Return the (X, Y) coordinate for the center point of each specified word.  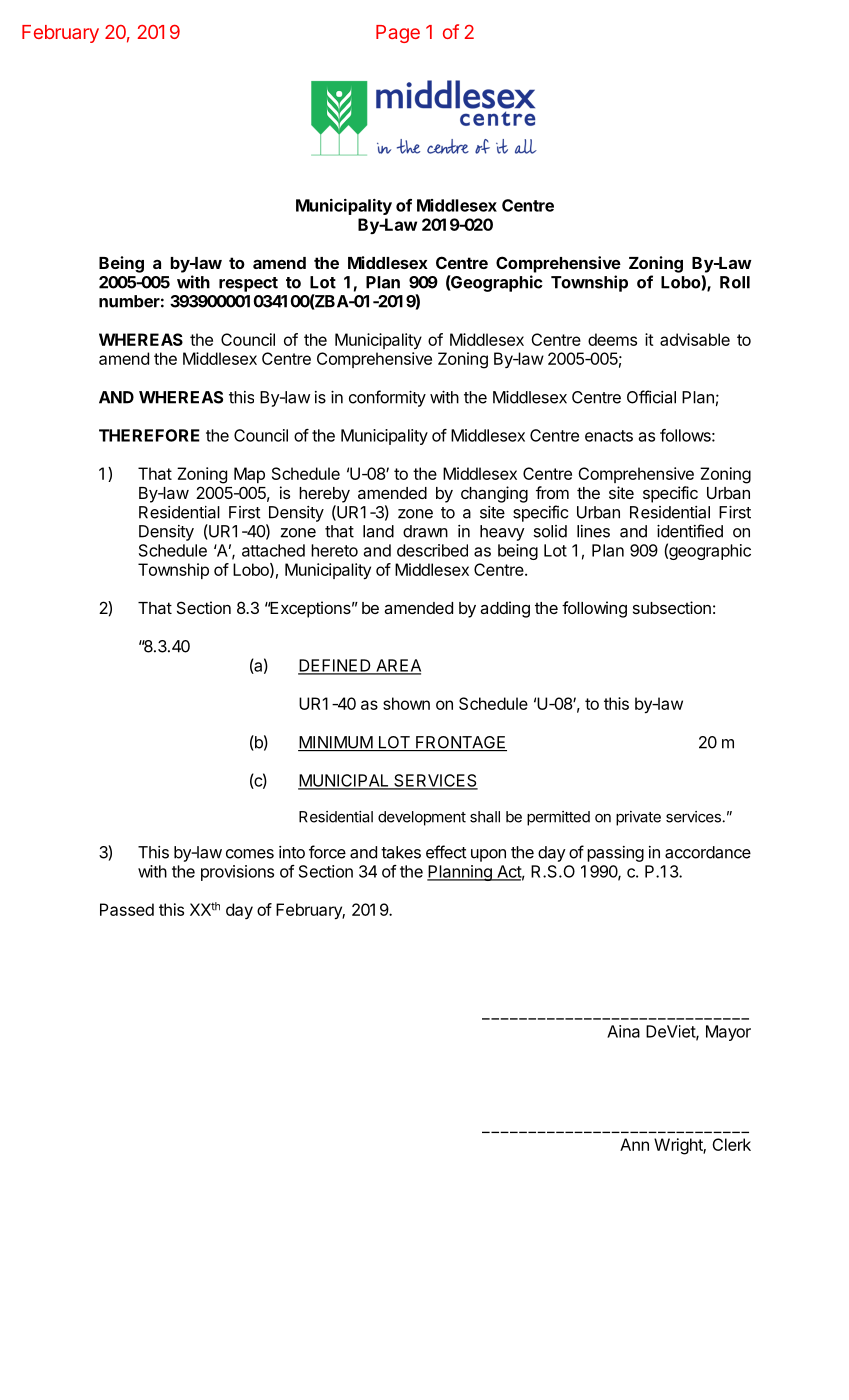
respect (248, 284)
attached (273, 550)
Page (398, 34)
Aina (623, 1031)
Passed (127, 909)
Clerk (731, 1144)
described (432, 550)
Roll (735, 282)
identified (690, 531)
